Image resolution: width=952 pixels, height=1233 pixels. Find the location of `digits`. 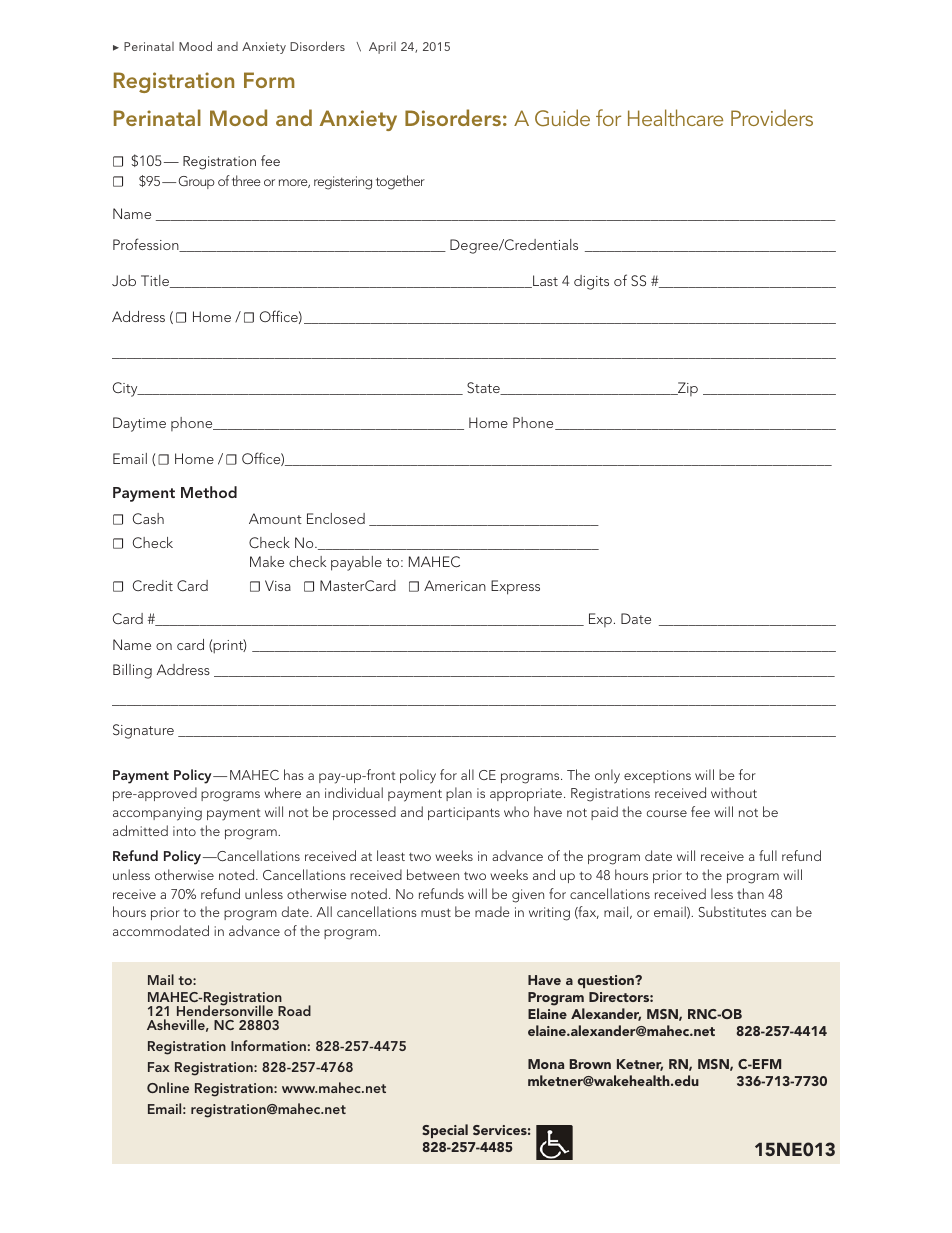

digits is located at coordinates (591, 282).
